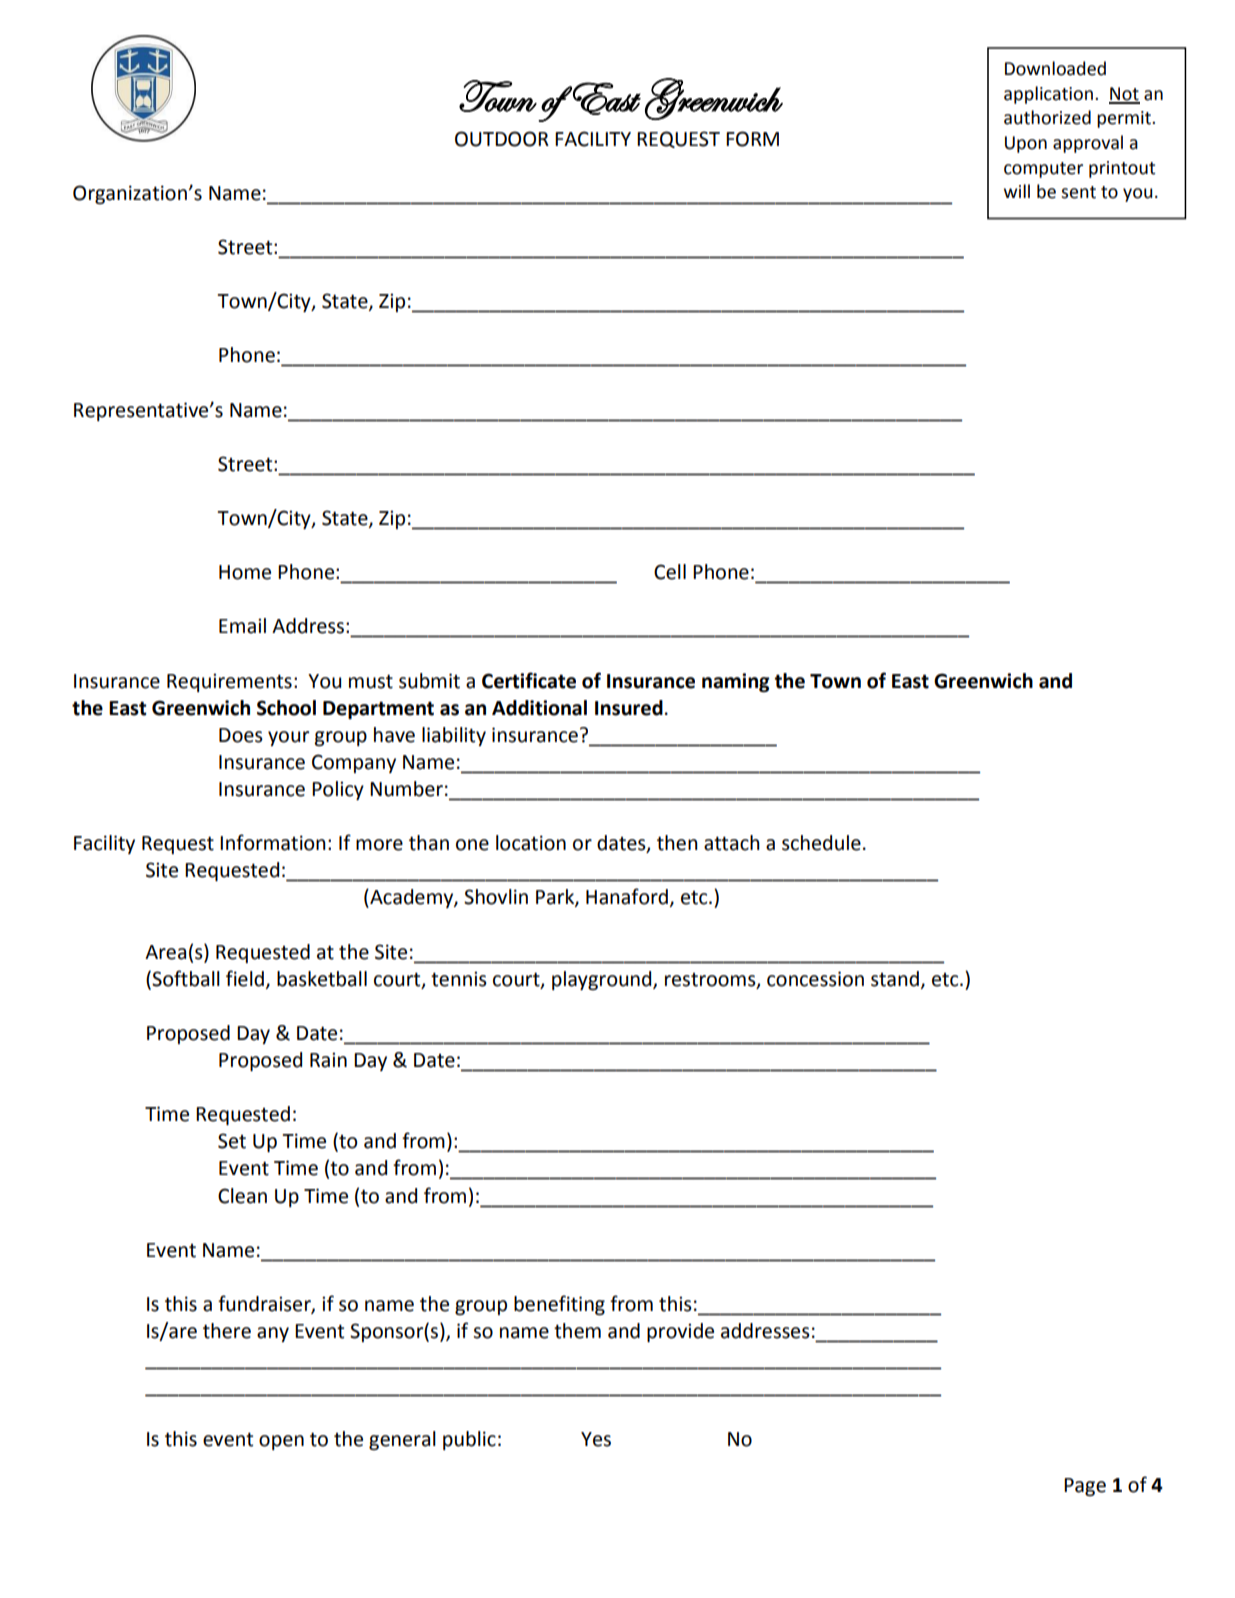 The width and height of the image is (1235, 1598). What do you see at coordinates (821, 843) in the image?
I see `schedule` at bounding box center [821, 843].
